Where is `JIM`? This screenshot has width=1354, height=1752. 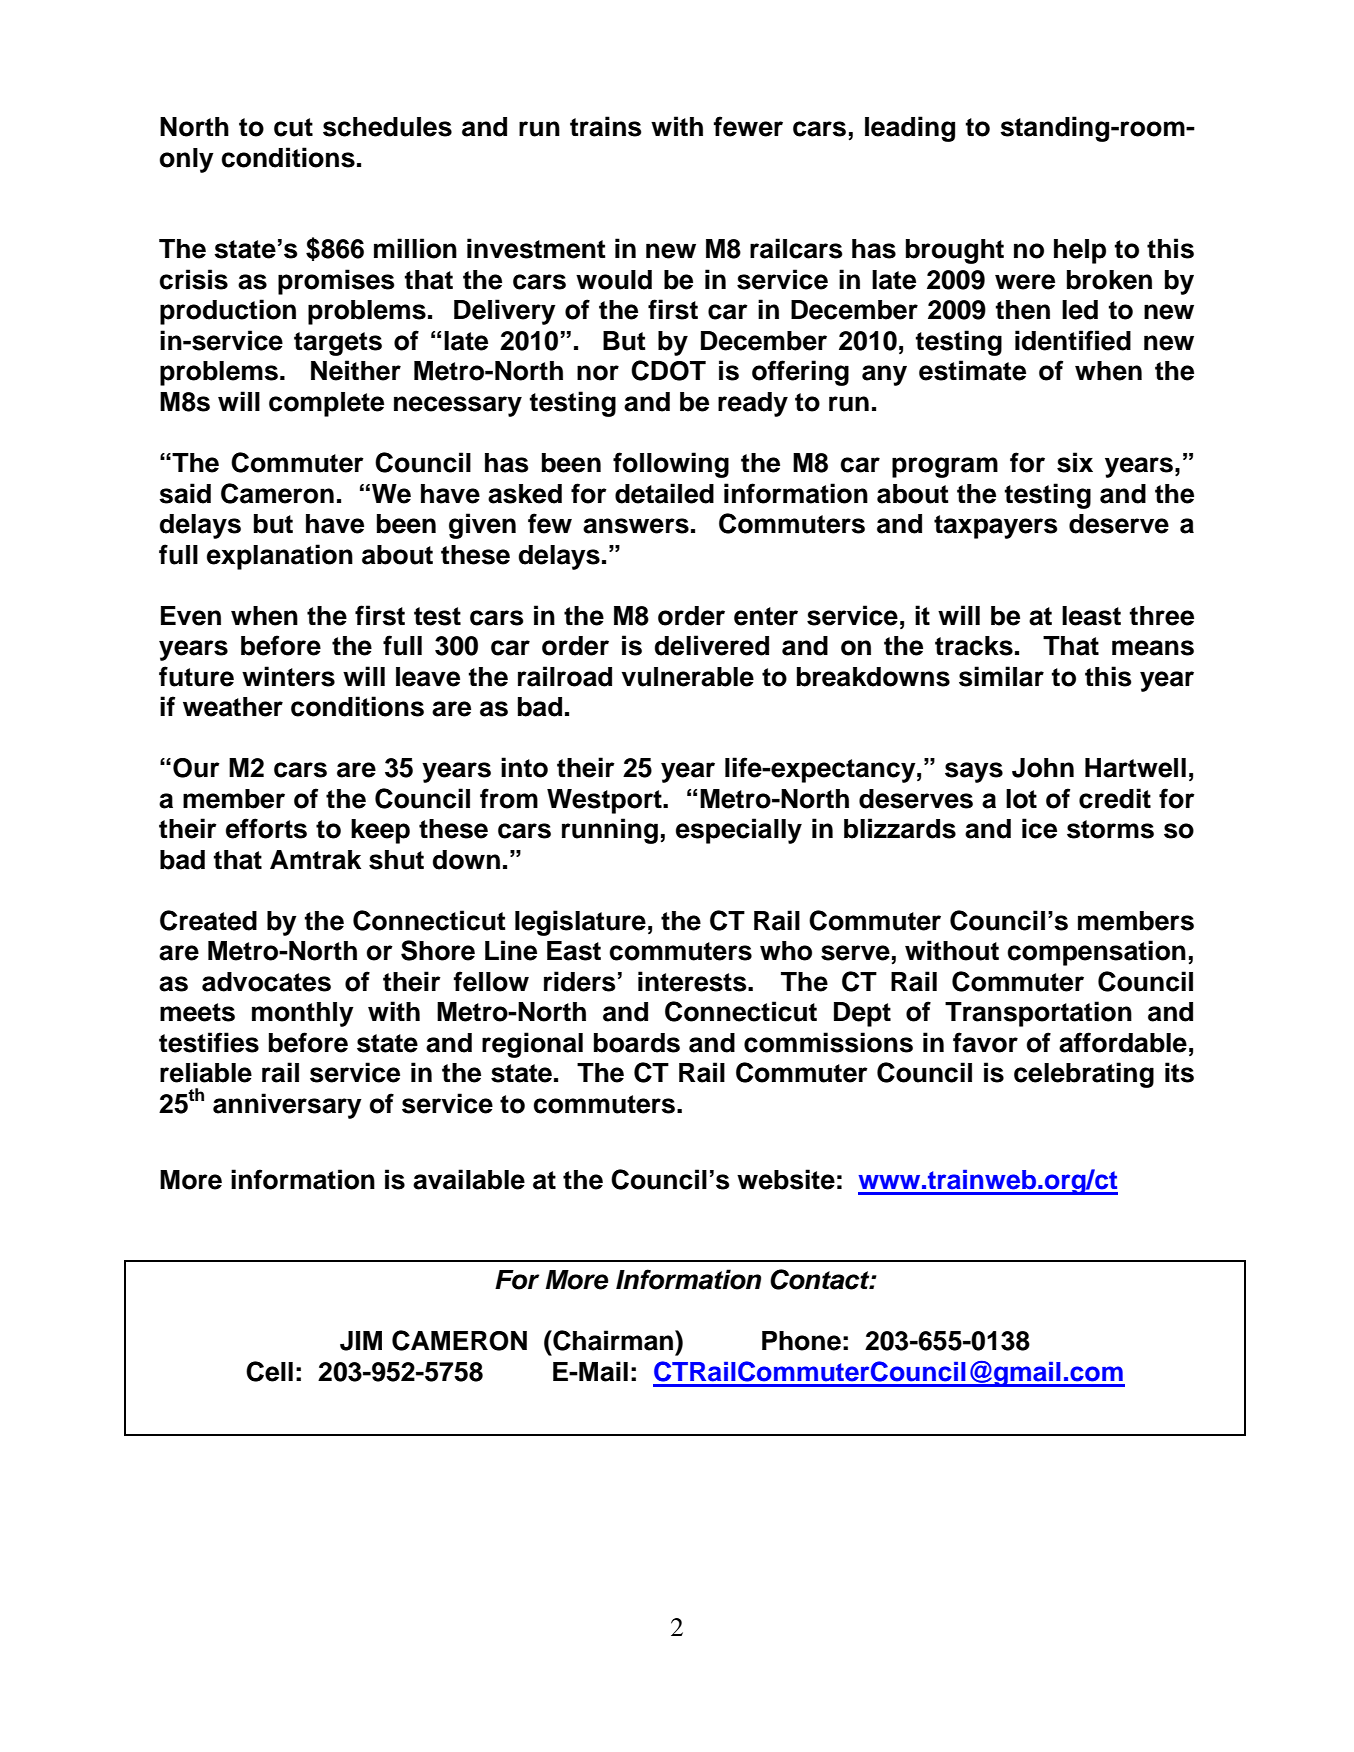 JIM is located at coordinates (361, 1341).
